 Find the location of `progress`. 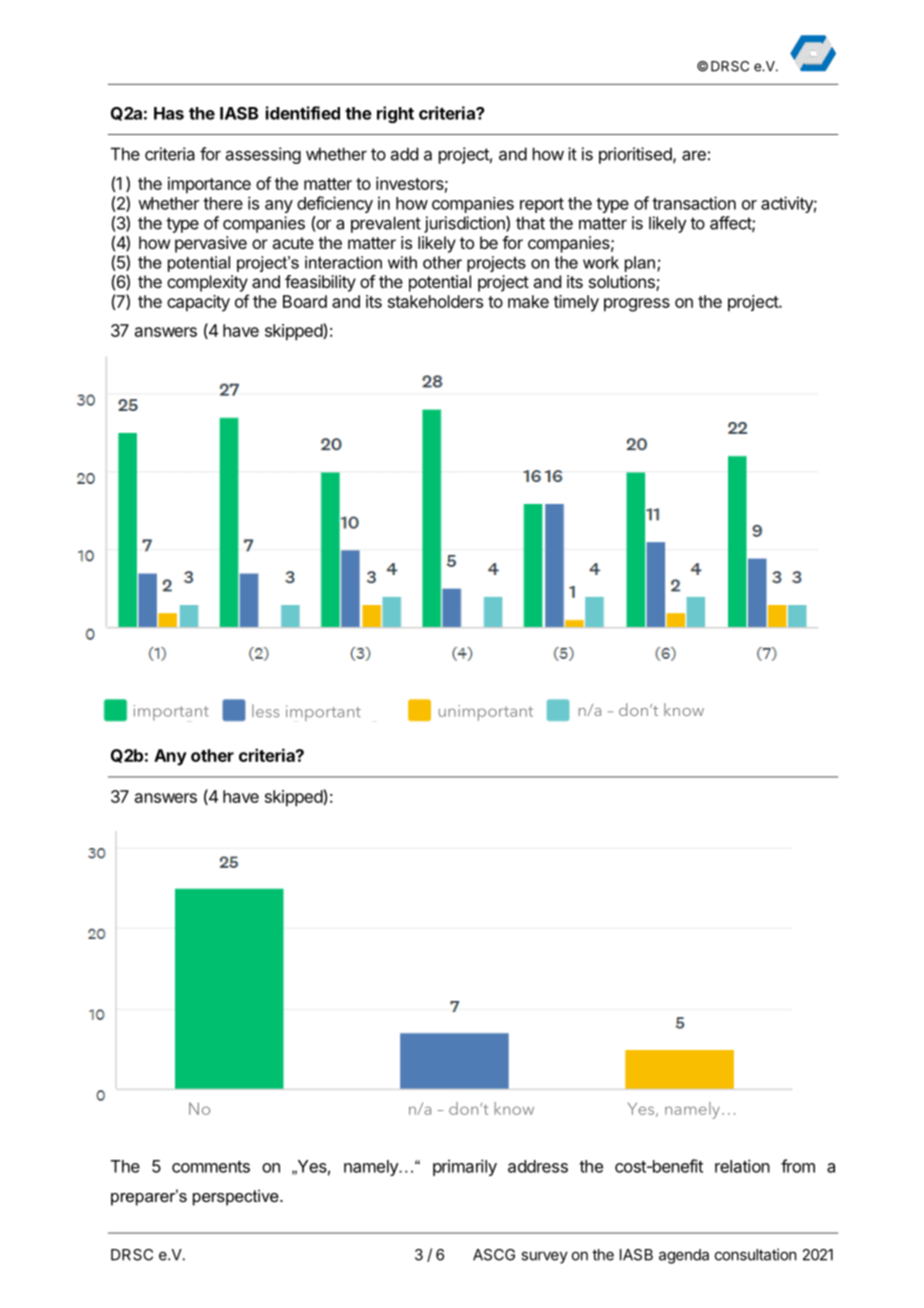

progress is located at coordinates (637, 305).
